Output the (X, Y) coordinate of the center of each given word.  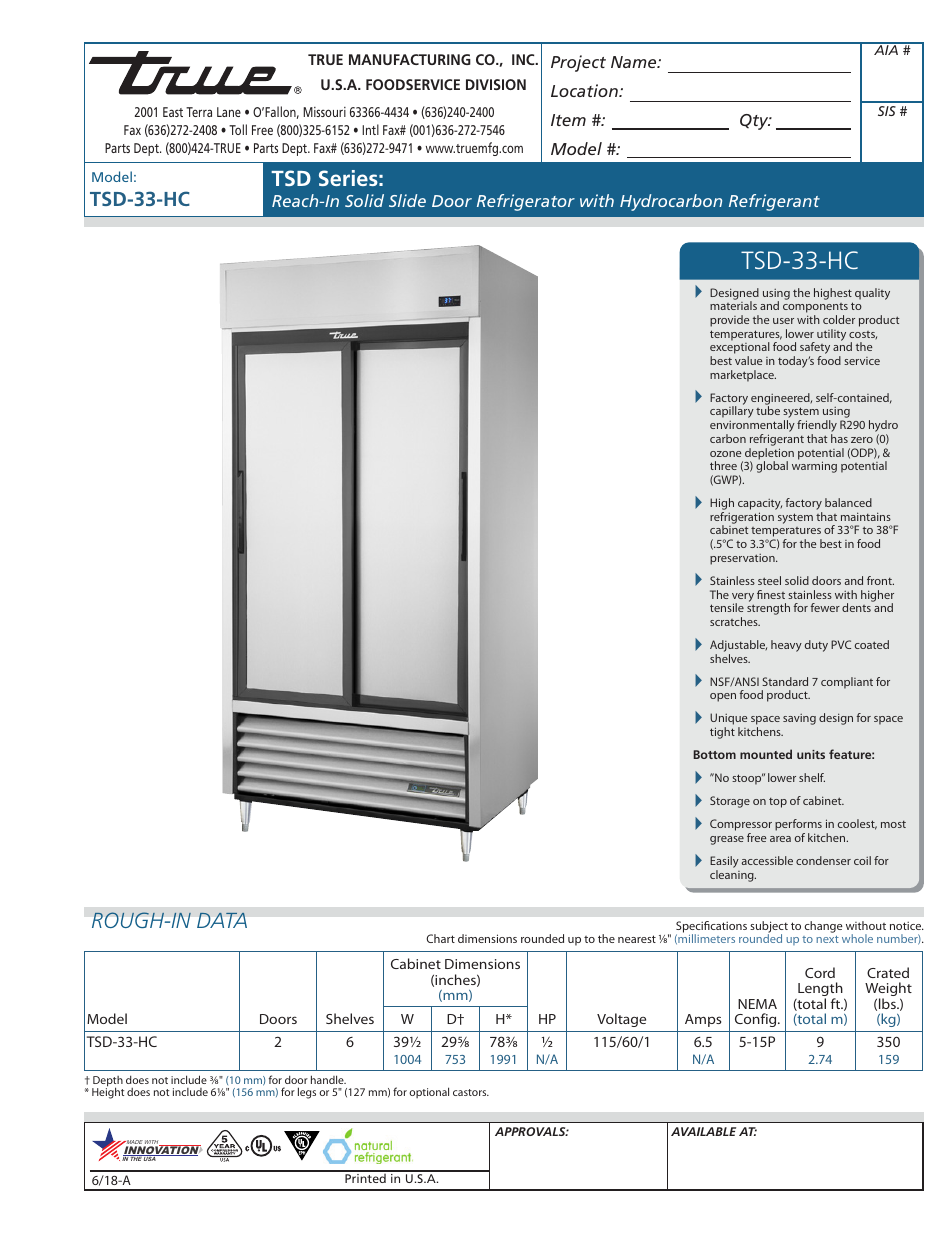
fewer (825, 607)
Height (108, 1092)
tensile (727, 607)
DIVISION (496, 84)
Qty (755, 122)
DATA (222, 920)
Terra (199, 112)
